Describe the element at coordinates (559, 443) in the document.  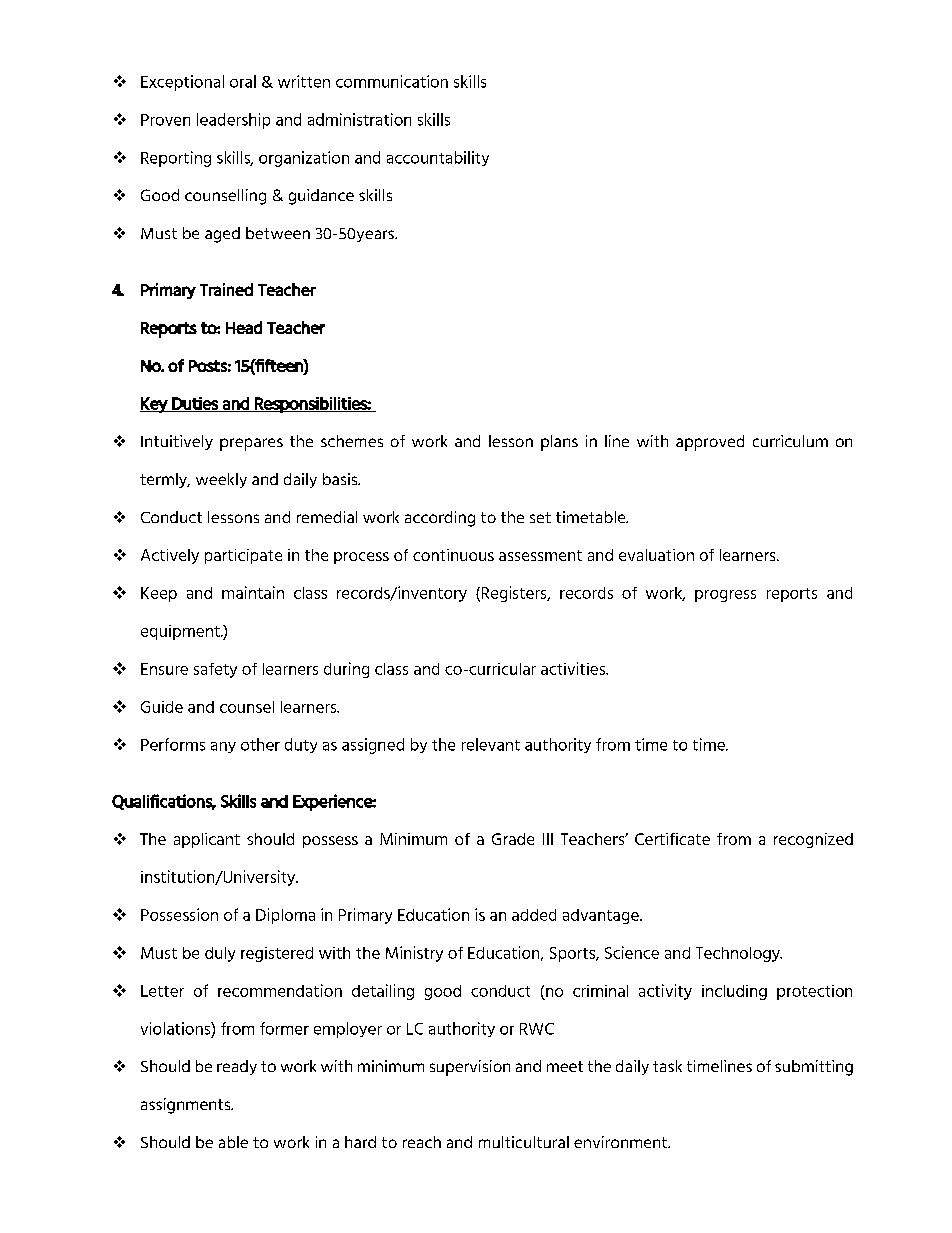
I see `plans` at that location.
